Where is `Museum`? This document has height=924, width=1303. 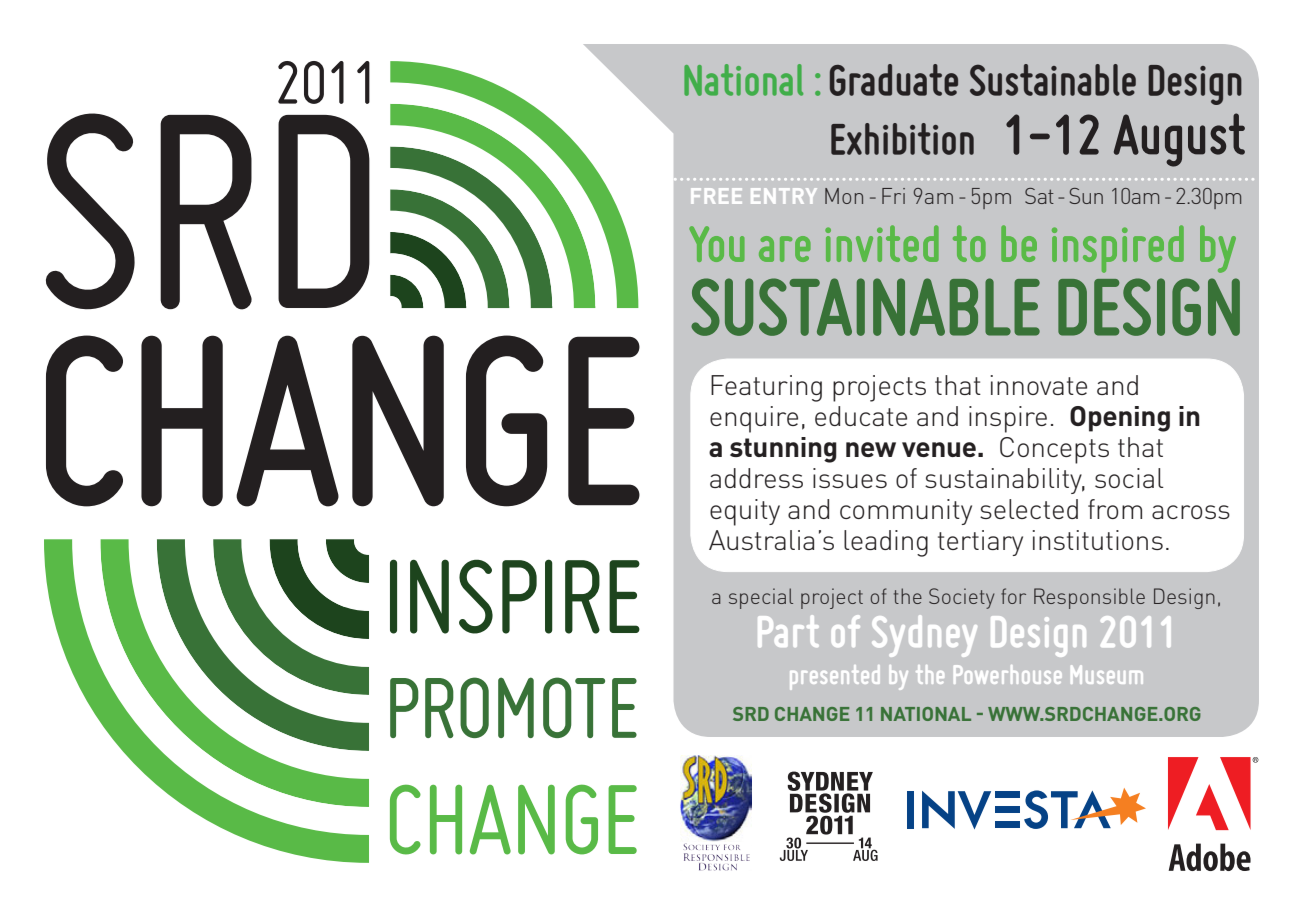
Museum is located at coordinates (1107, 674).
